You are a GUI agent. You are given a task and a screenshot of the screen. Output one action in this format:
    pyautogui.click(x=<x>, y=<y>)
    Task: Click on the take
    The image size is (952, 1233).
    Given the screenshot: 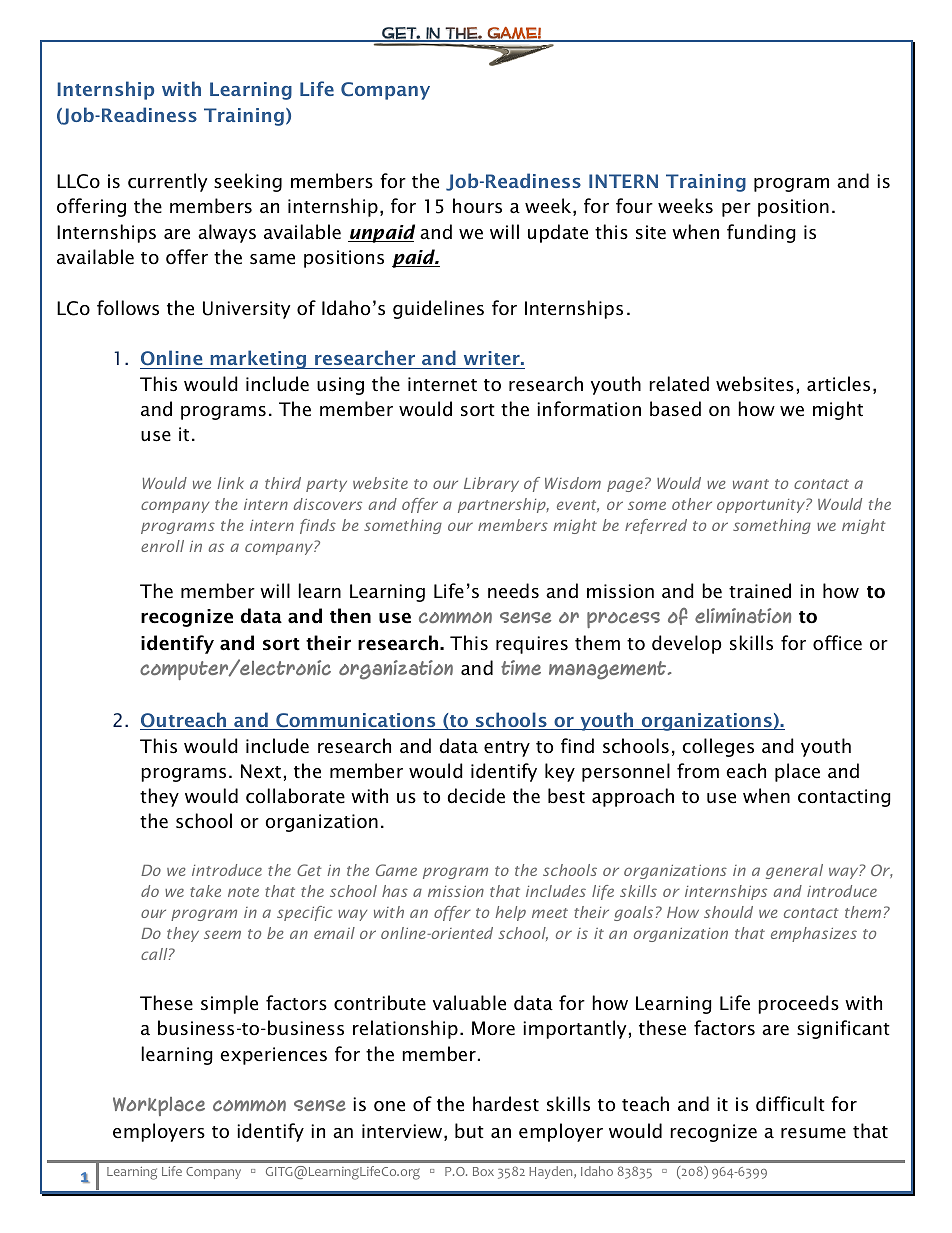 What is the action you would take?
    pyautogui.click(x=205, y=891)
